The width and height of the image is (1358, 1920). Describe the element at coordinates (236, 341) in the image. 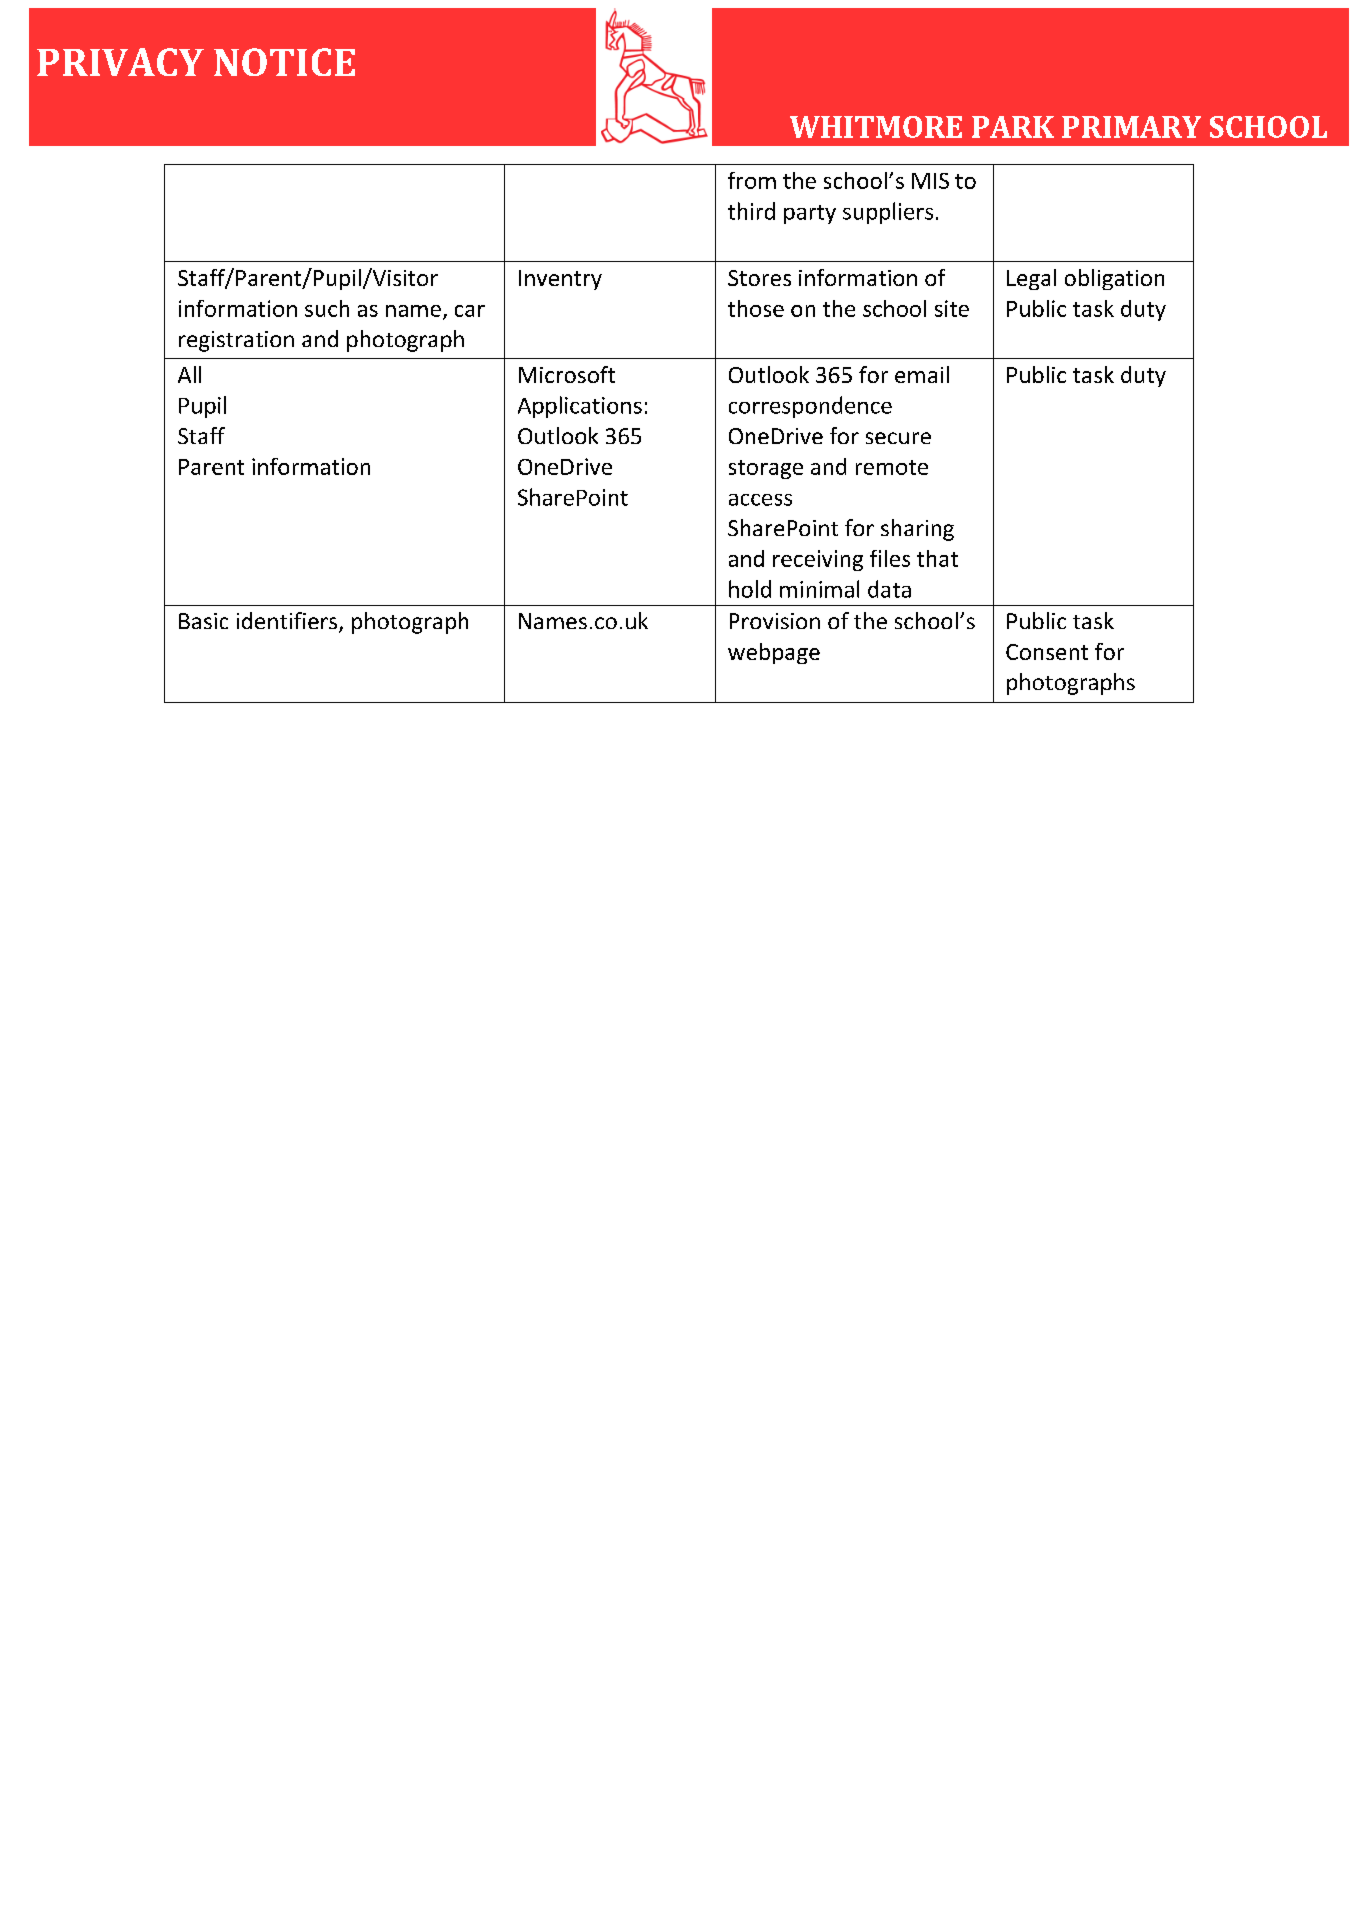

I see `registration` at that location.
